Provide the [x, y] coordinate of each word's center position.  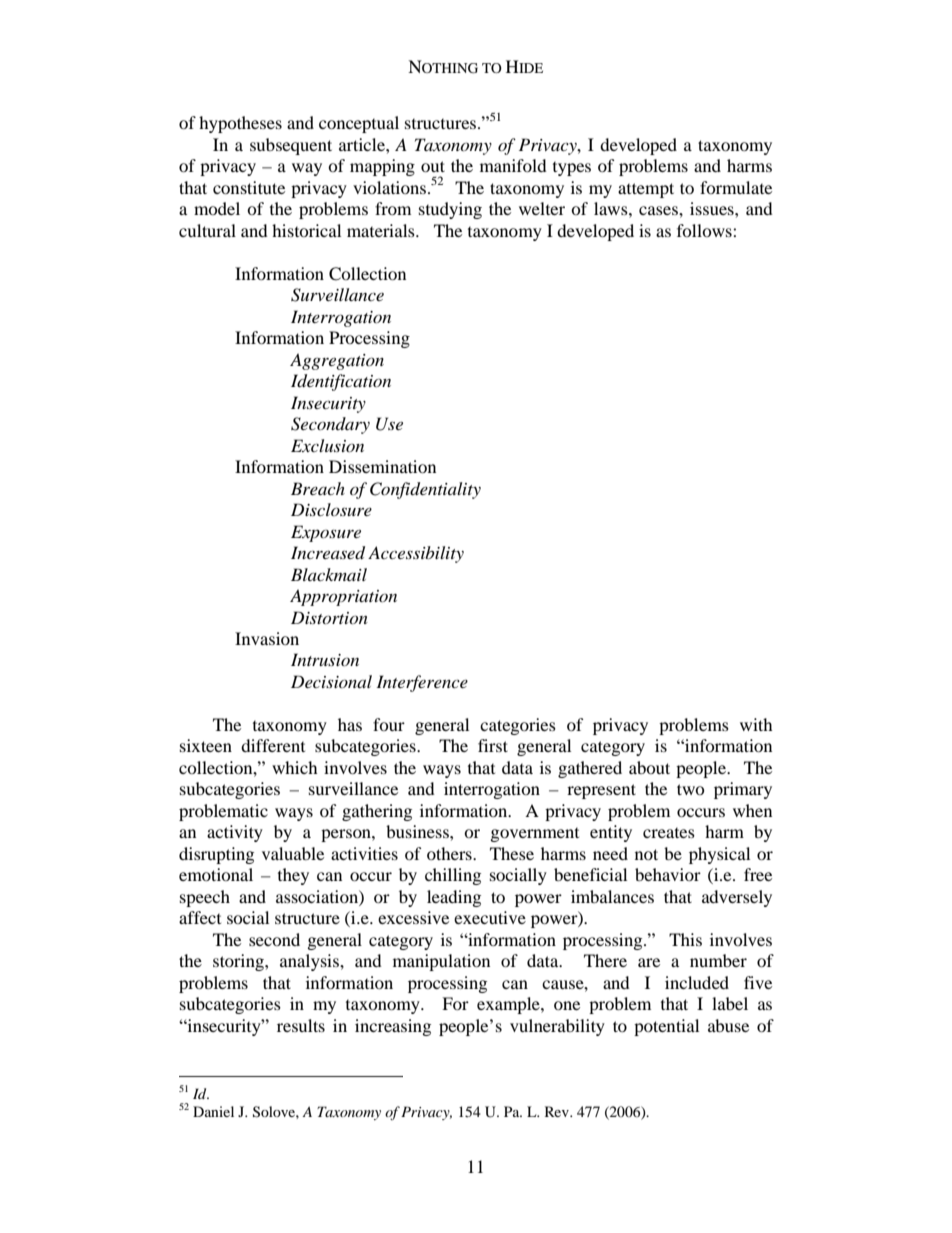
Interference [422, 683]
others [450, 853]
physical [719, 855]
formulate [736, 187]
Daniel [213, 1111]
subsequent [291, 146]
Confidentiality [425, 490]
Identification [341, 382]
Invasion [267, 638]
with [756, 724]
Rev [558, 1111]
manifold [513, 165]
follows [705, 230]
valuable [293, 853]
